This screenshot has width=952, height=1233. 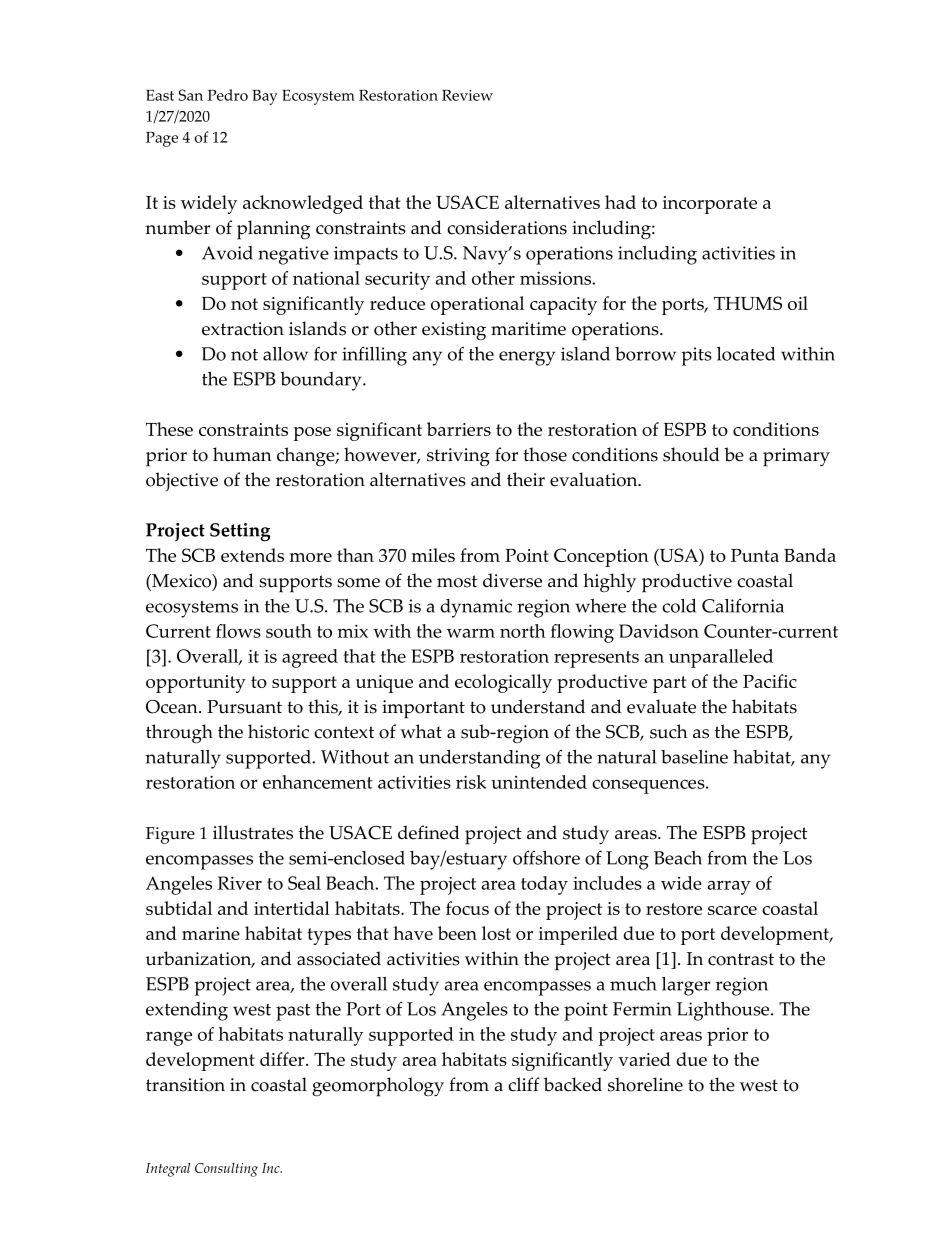 I want to click on human, so click(x=242, y=454).
